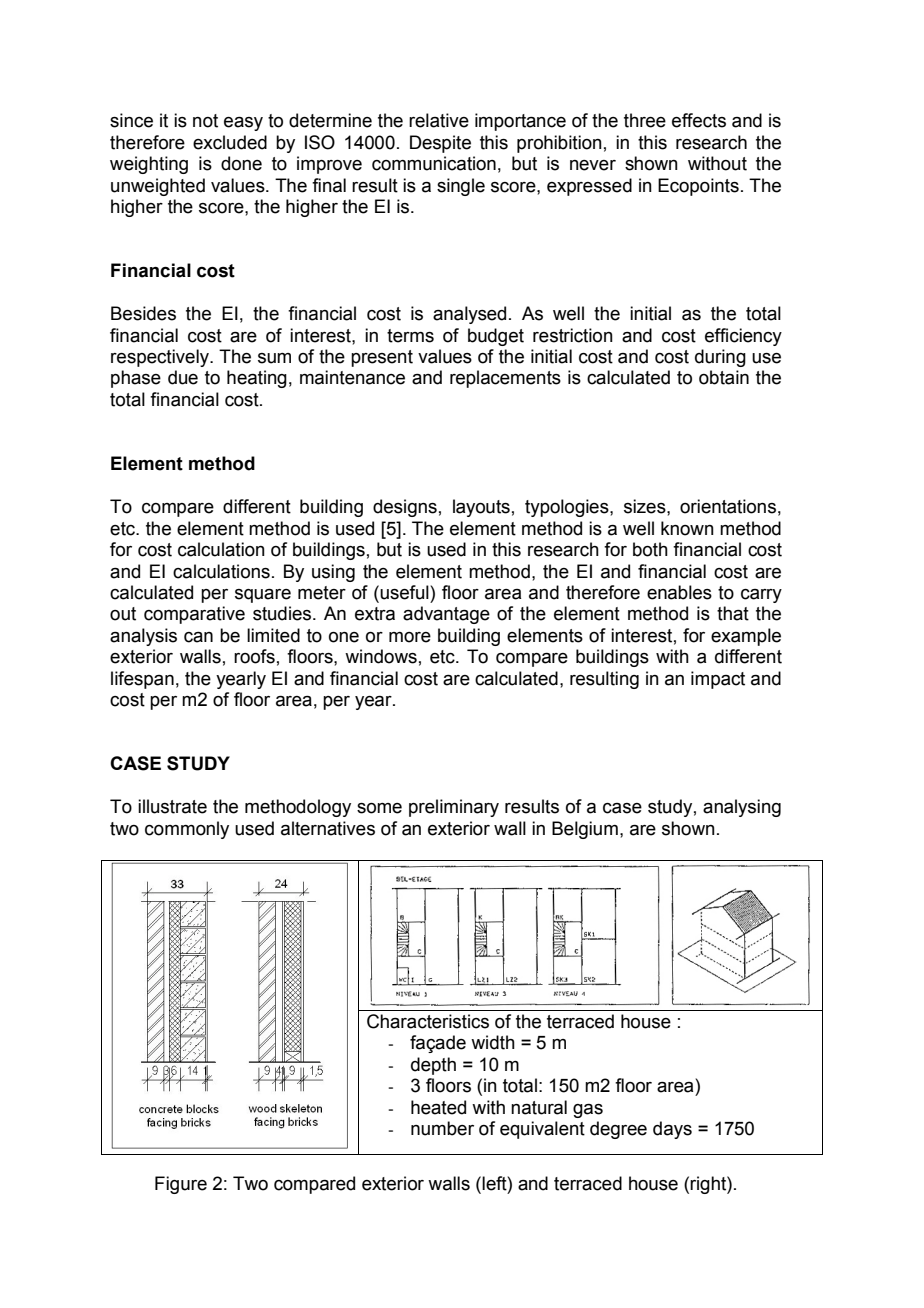 The height and width of the document is (1308, 924). I want to click on effects, so click(699, 120).
